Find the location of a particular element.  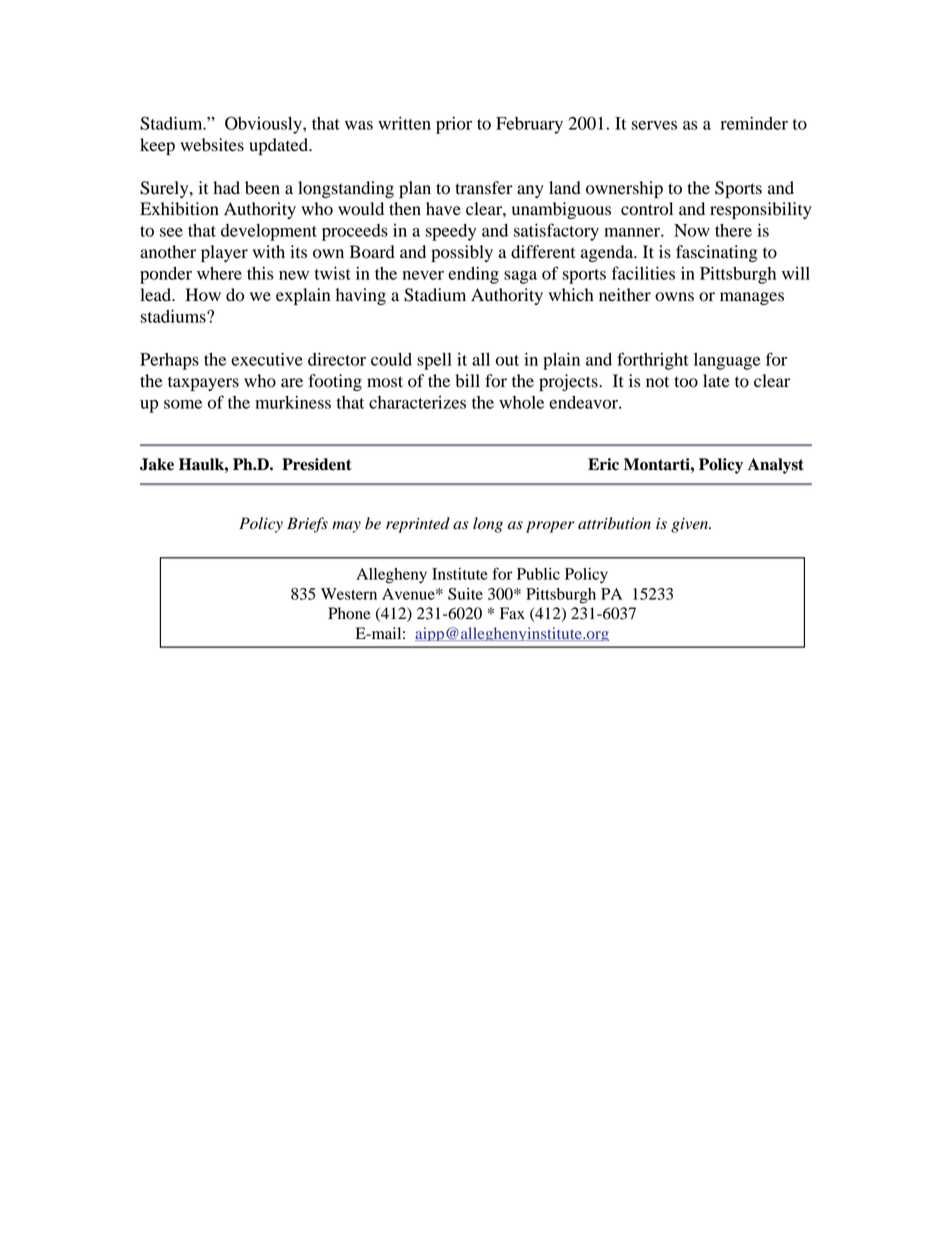

player is located at coordinates (224, 253).
